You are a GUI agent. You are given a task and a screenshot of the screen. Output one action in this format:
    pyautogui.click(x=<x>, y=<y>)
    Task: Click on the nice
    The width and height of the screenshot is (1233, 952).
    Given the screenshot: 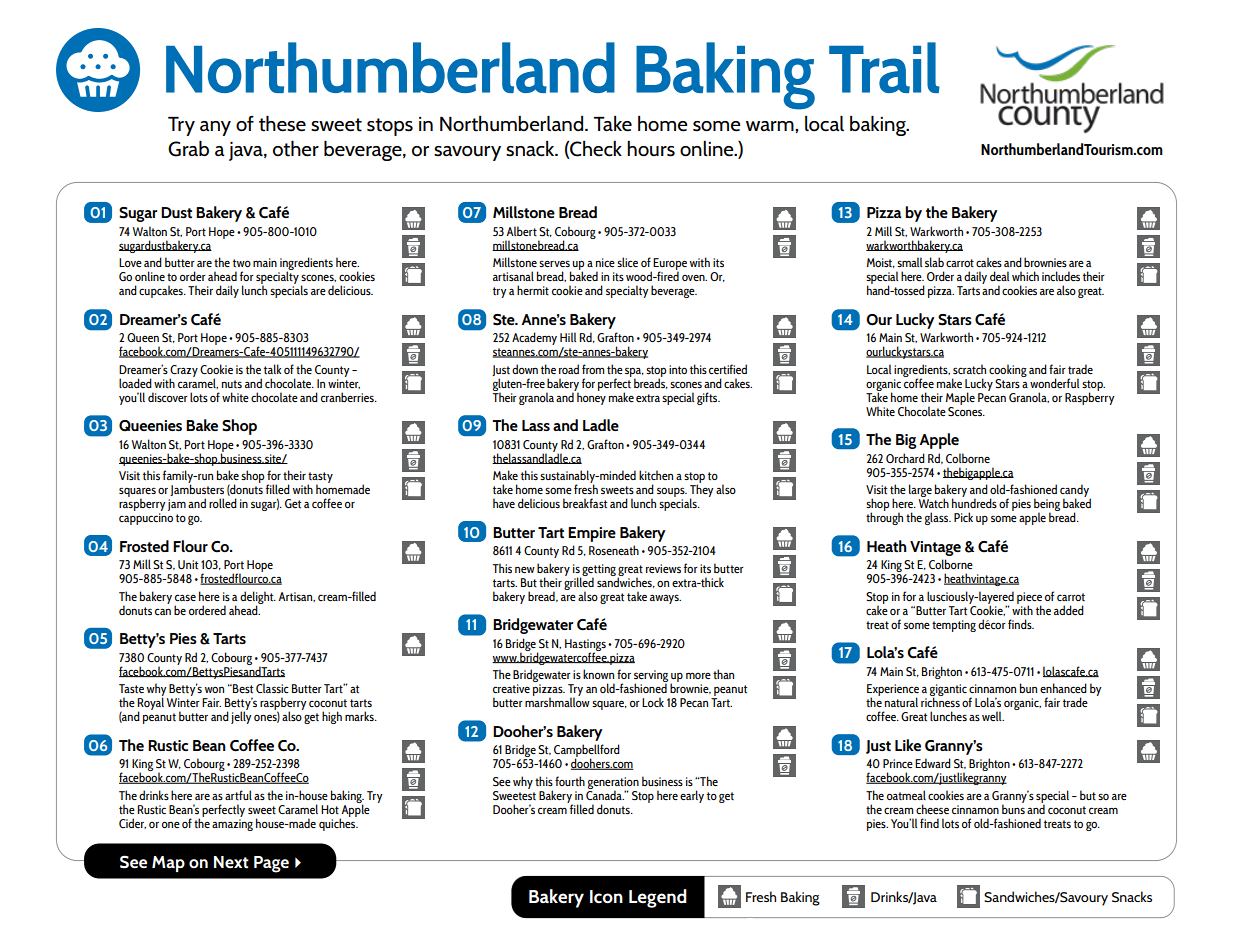 What is the action you would take?
    pyautogui.click(x=605, y=262)
